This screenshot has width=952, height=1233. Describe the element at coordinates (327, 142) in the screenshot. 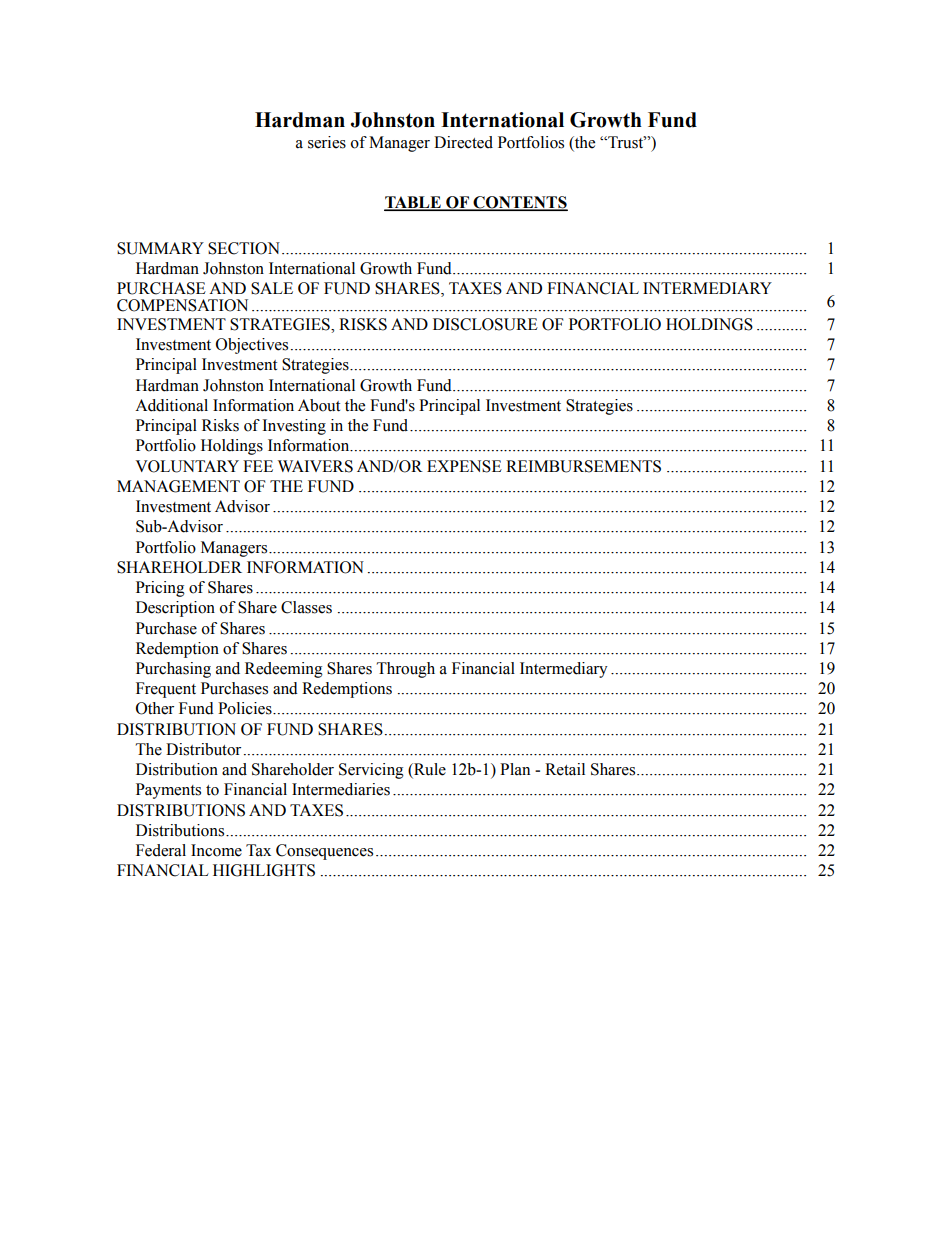

I see `series` at that location.
